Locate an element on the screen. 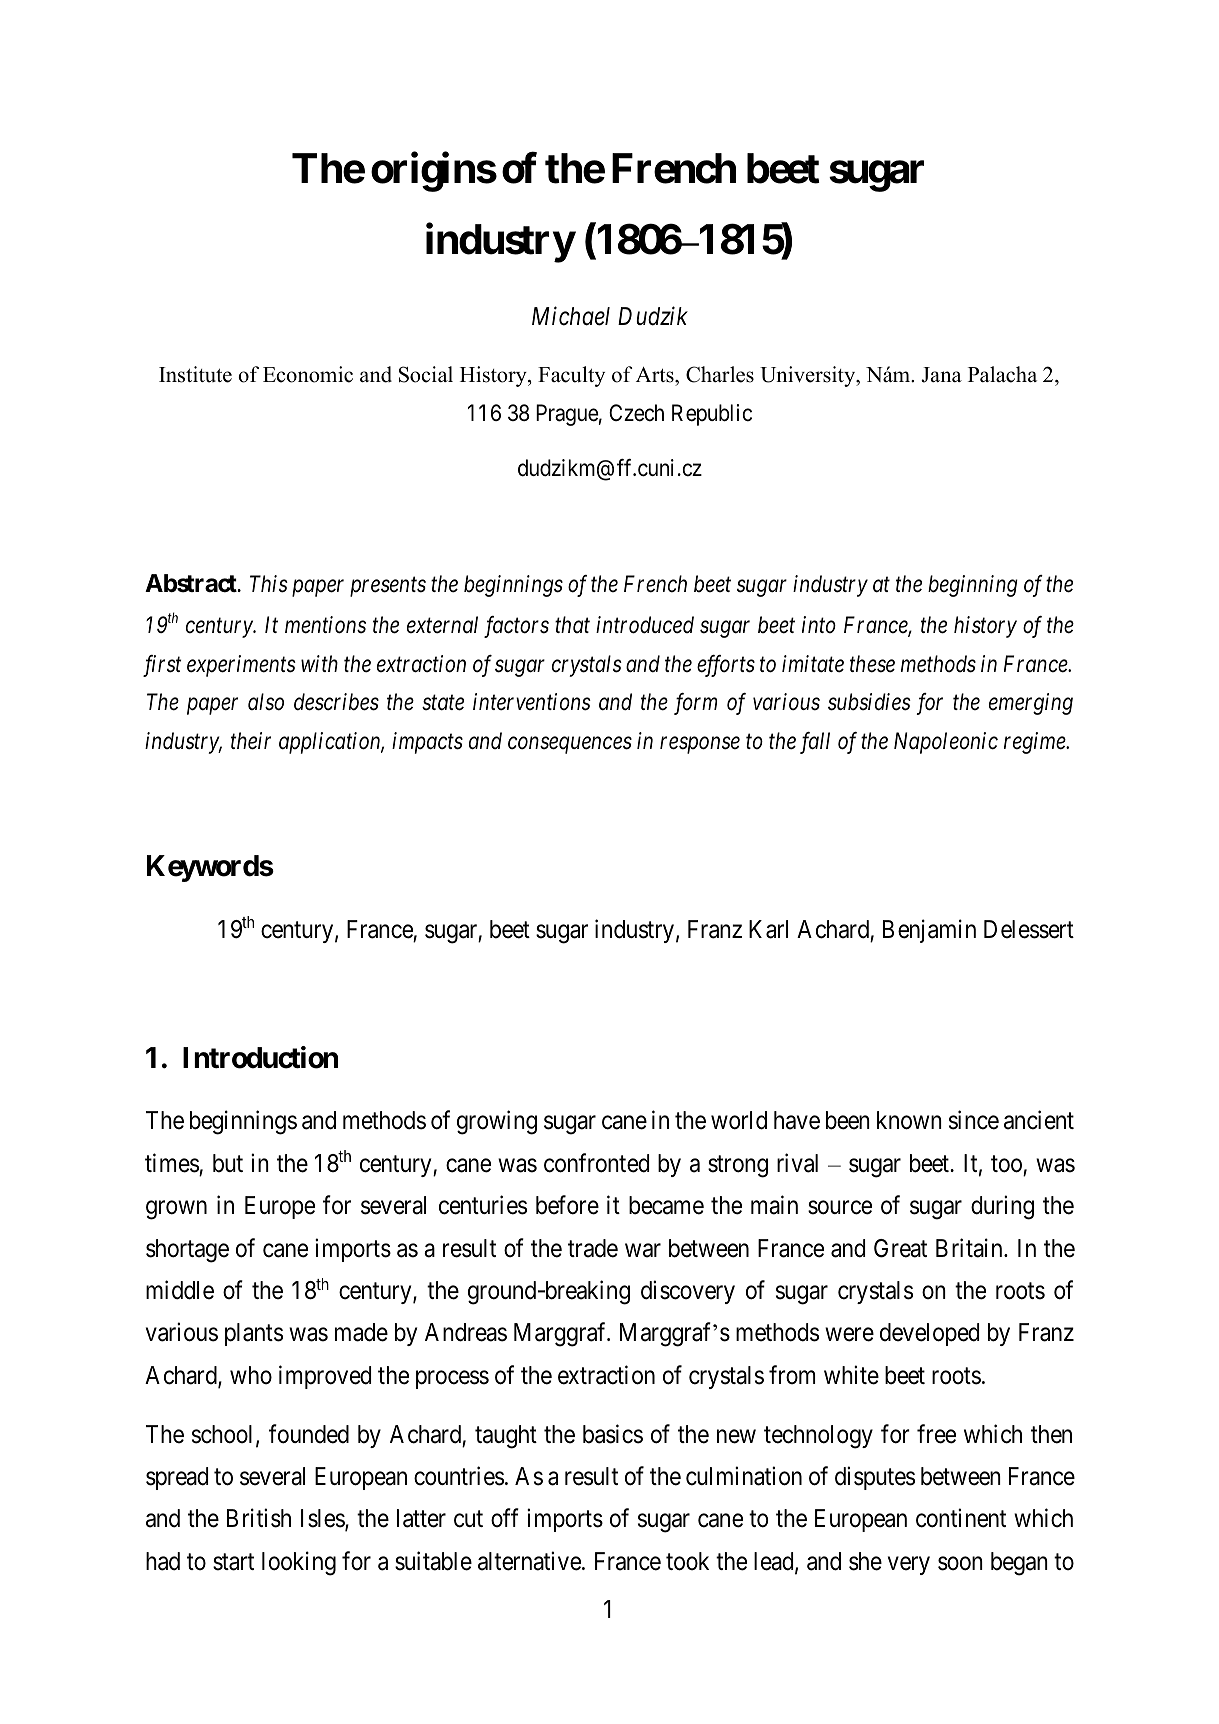 This screenshot has width=1219, height=1724. British is located at coordinates (259, 1518).
